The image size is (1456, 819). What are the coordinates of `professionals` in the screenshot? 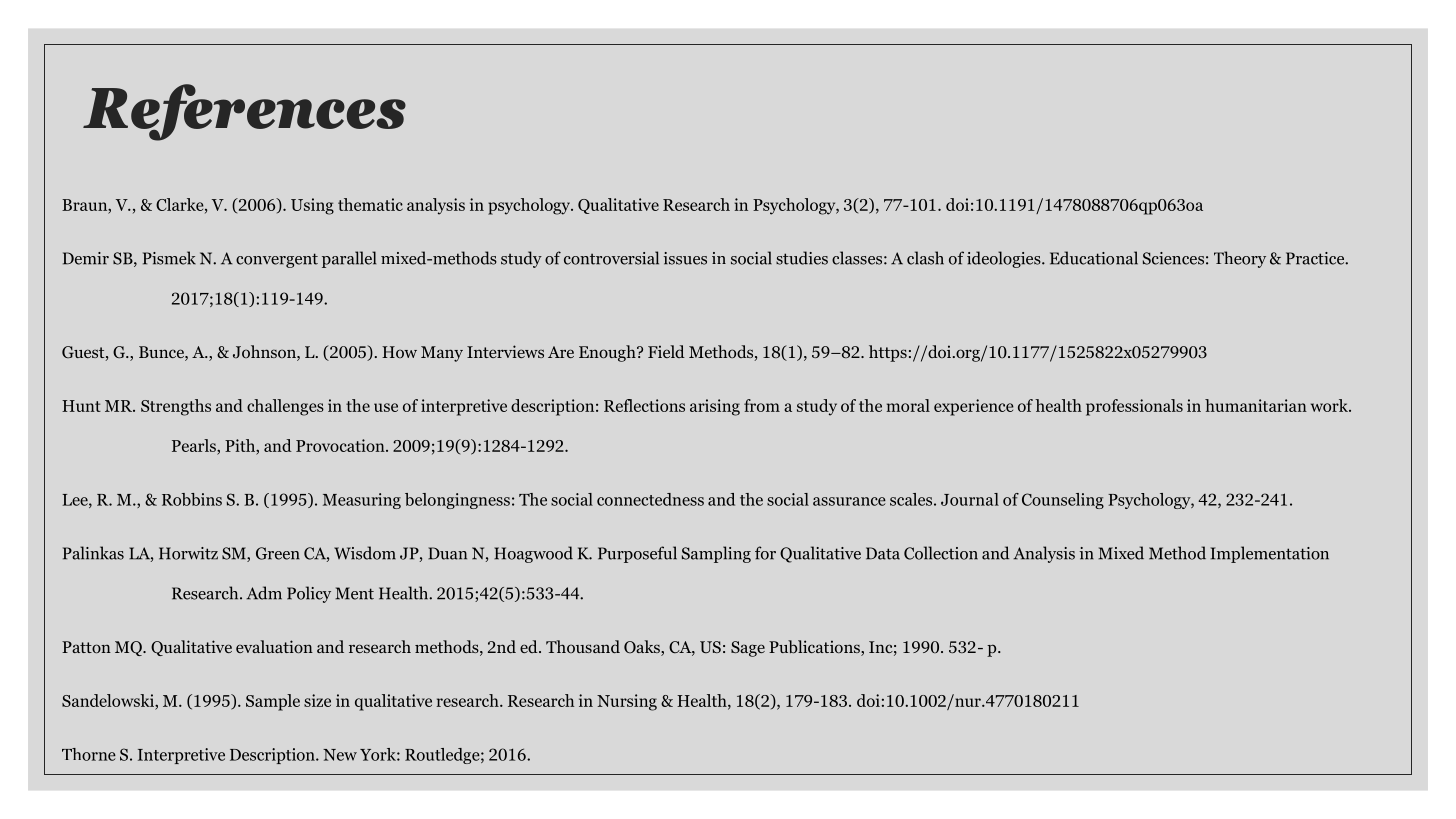 It's located at (1134, 407).
